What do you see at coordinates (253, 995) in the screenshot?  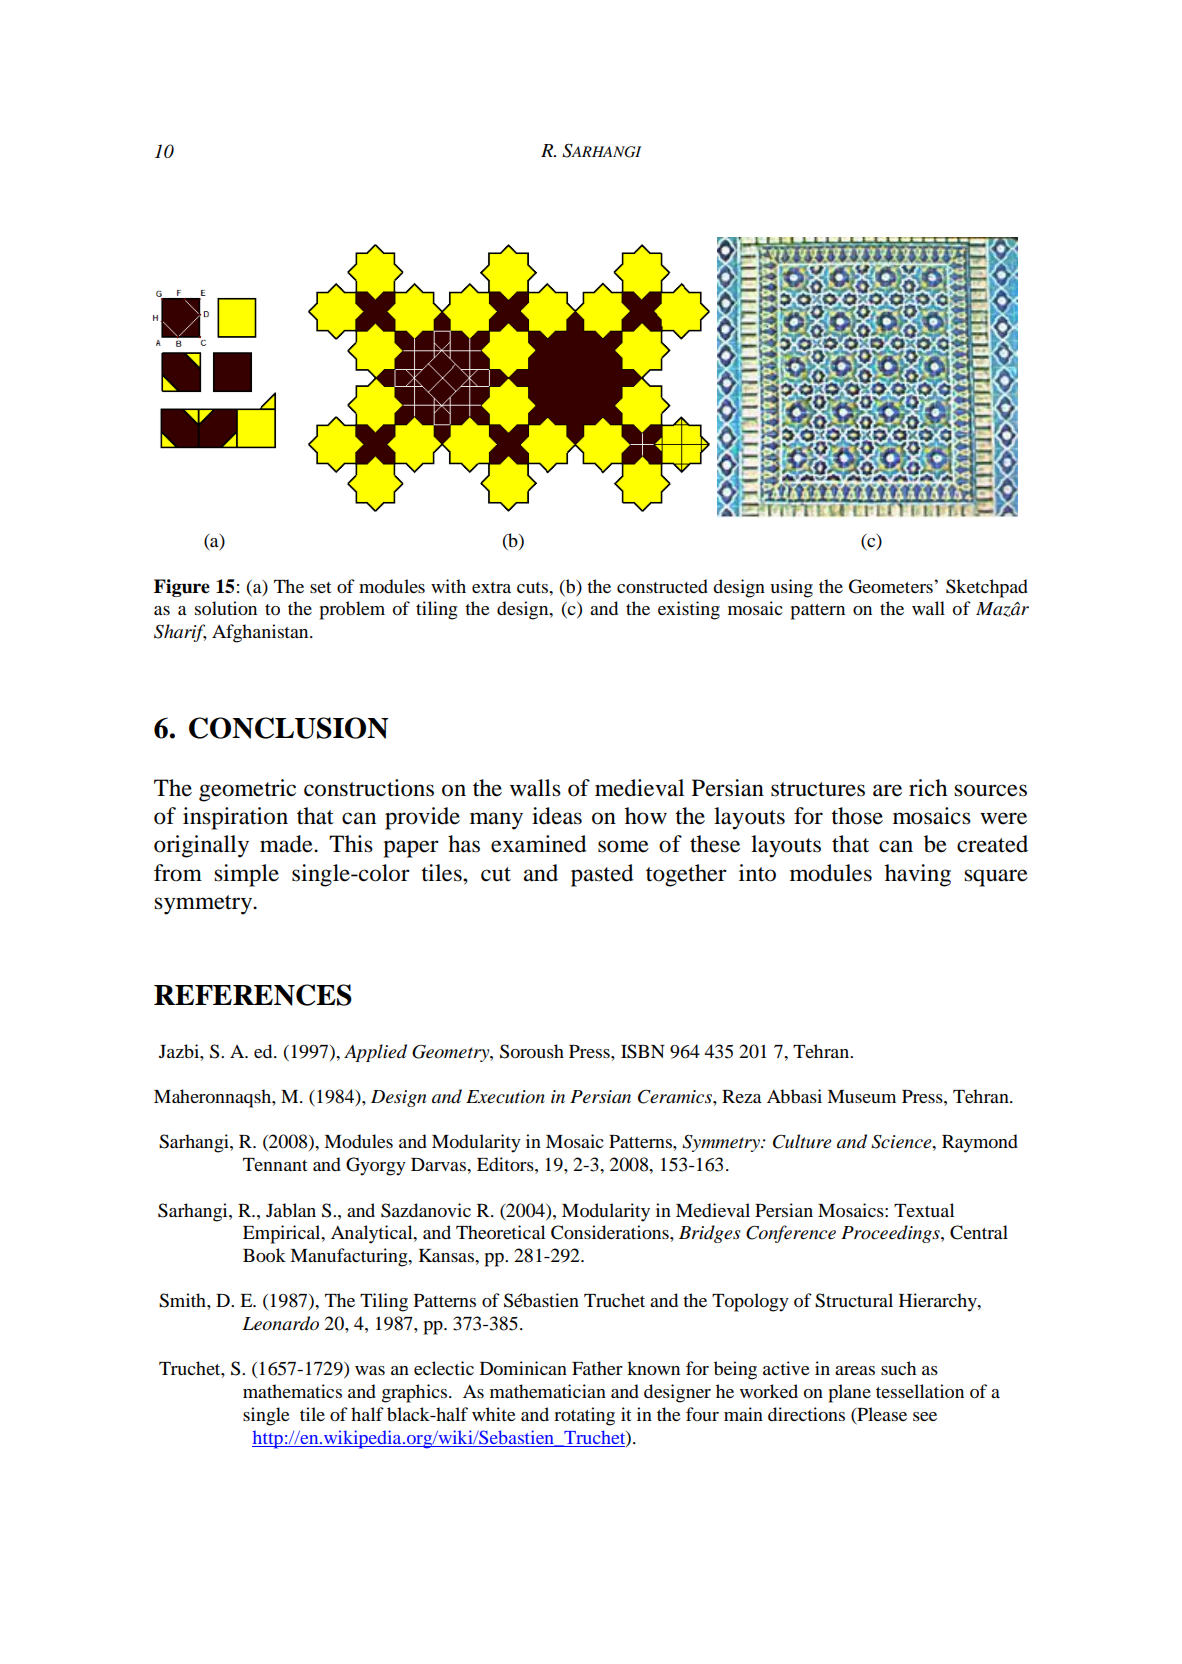 I see `REFERENCES` at bounding box center [253, 995].
